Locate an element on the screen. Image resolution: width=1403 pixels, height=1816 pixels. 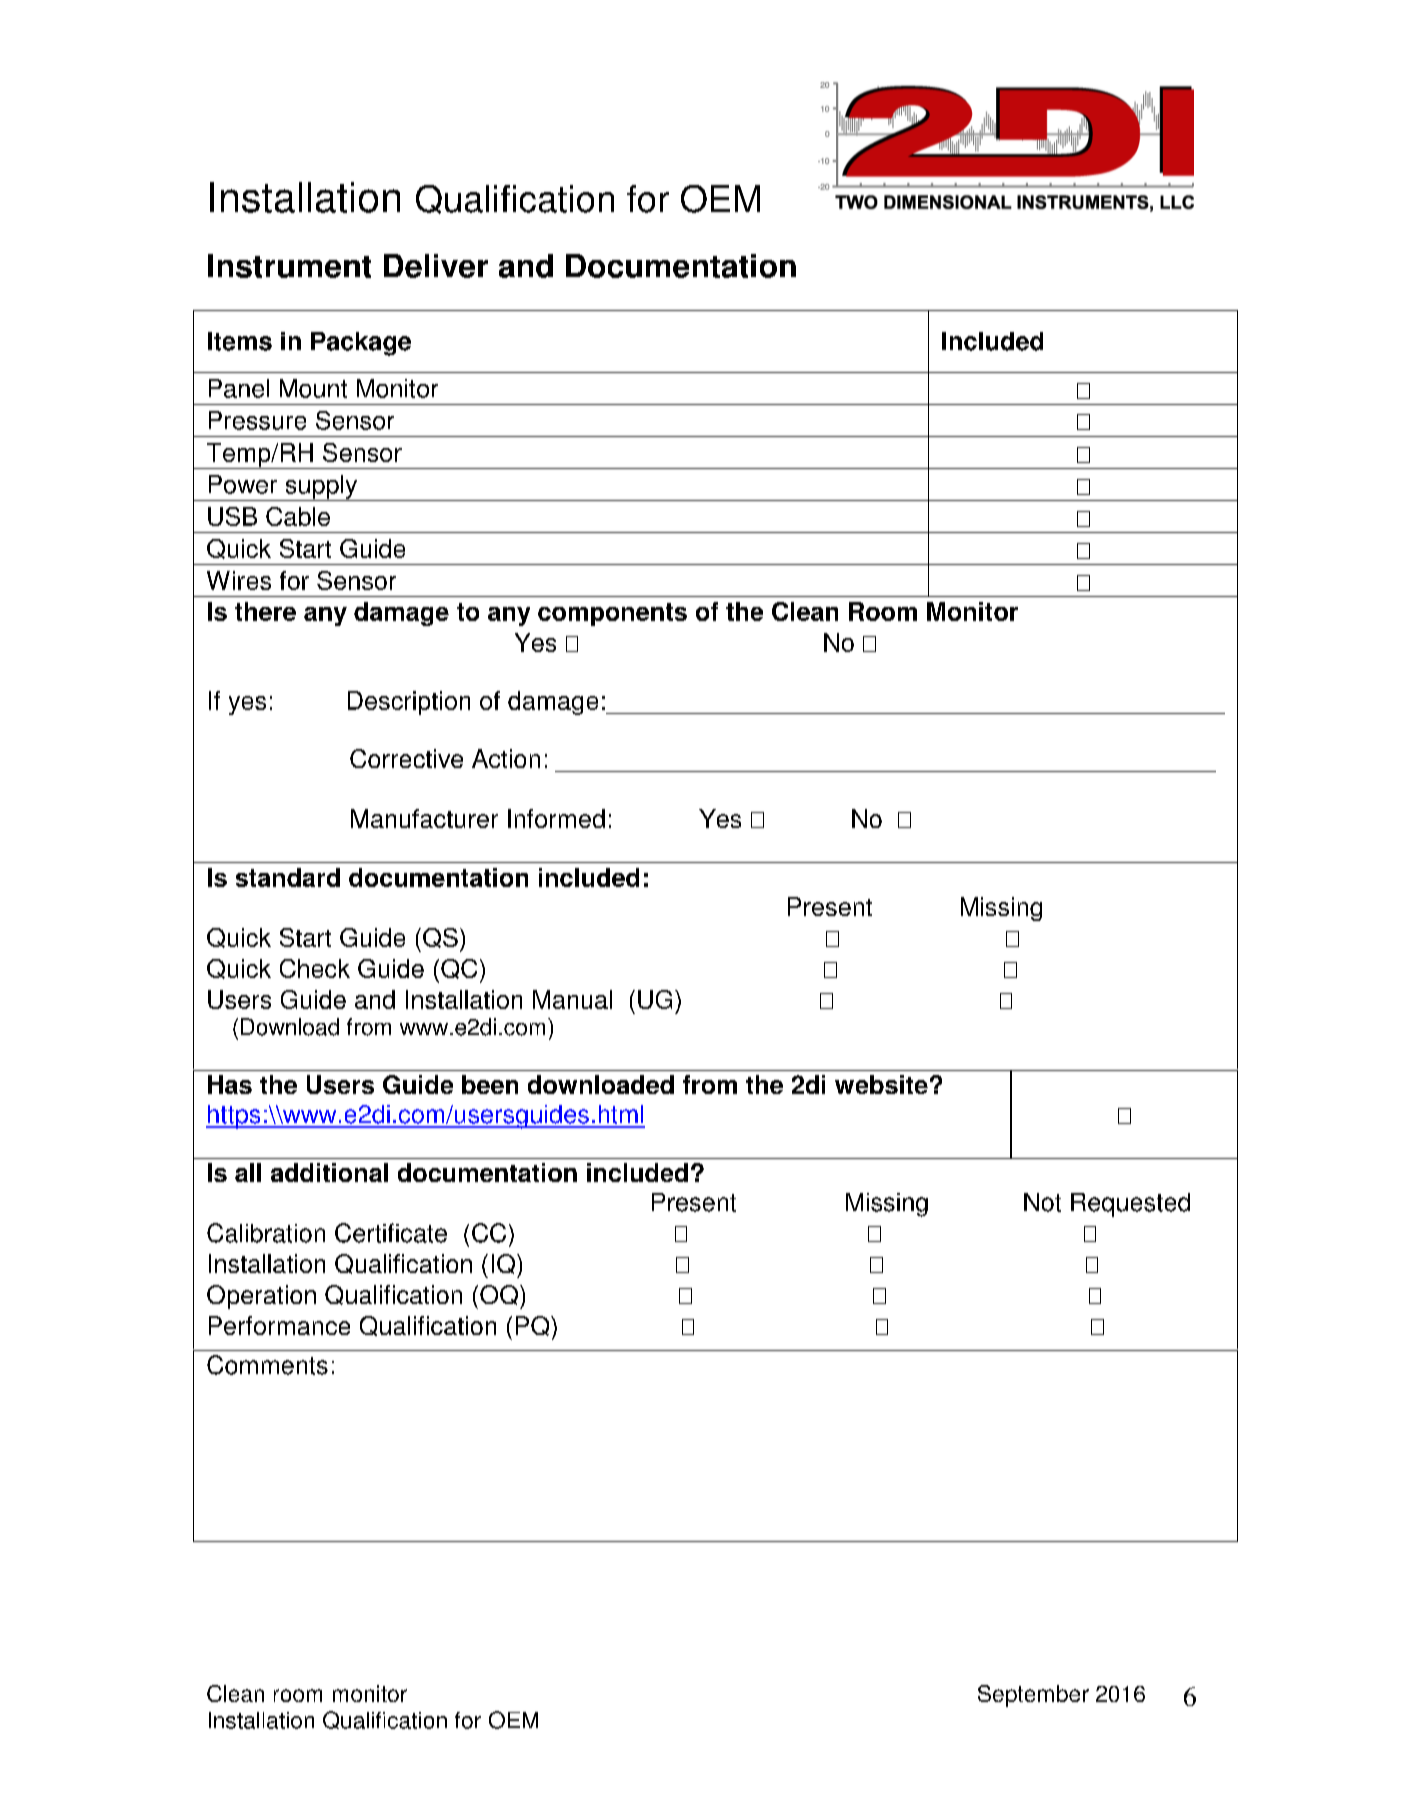
Comments is located at coordinates (267, 1365).
